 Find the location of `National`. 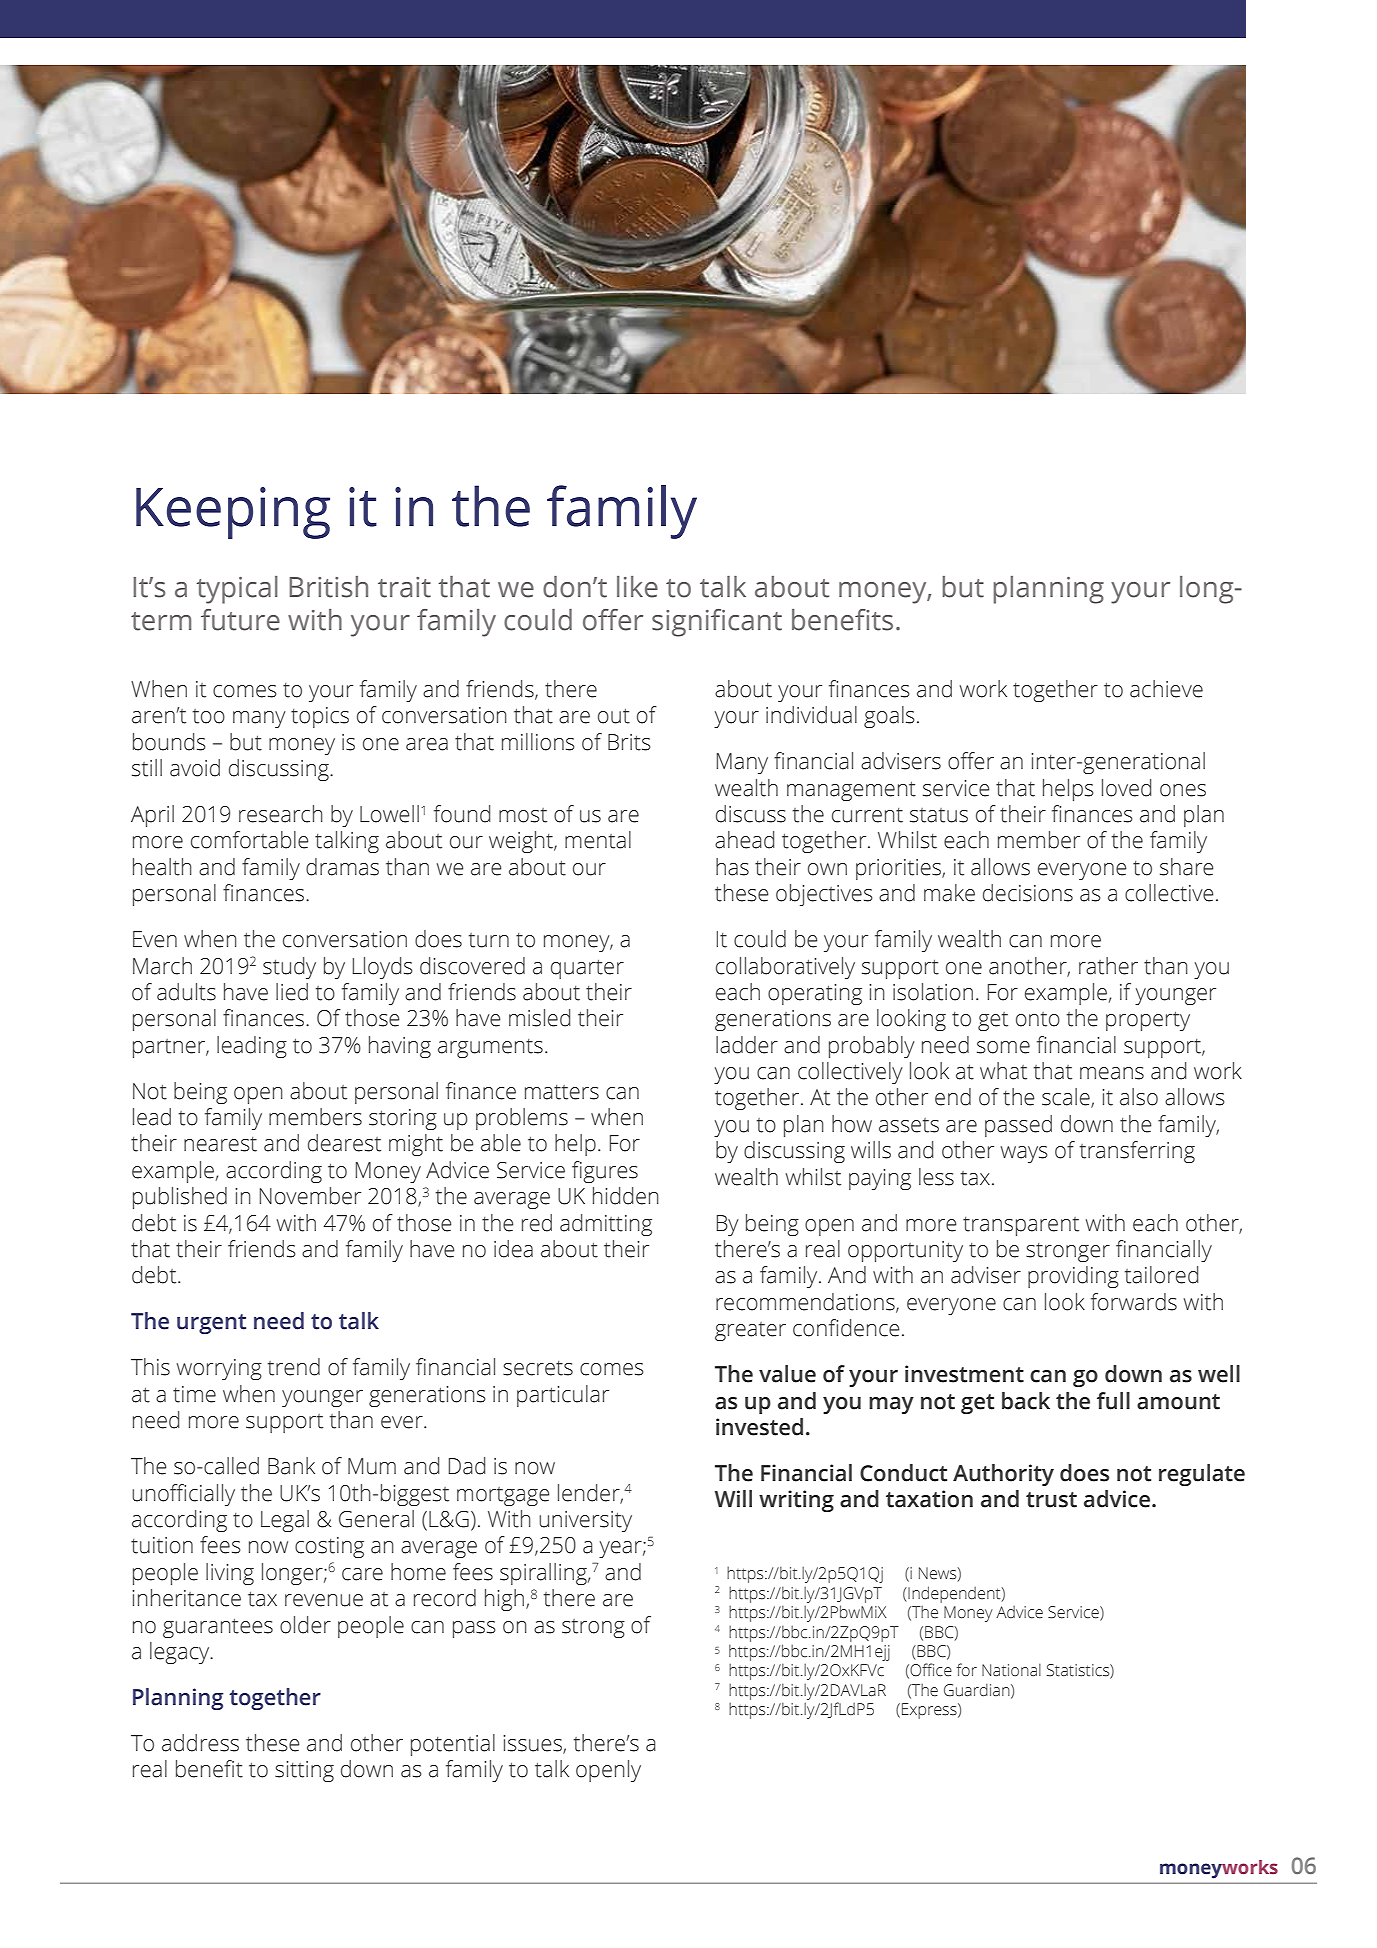

National is located at coordinates (1011, 1669).
